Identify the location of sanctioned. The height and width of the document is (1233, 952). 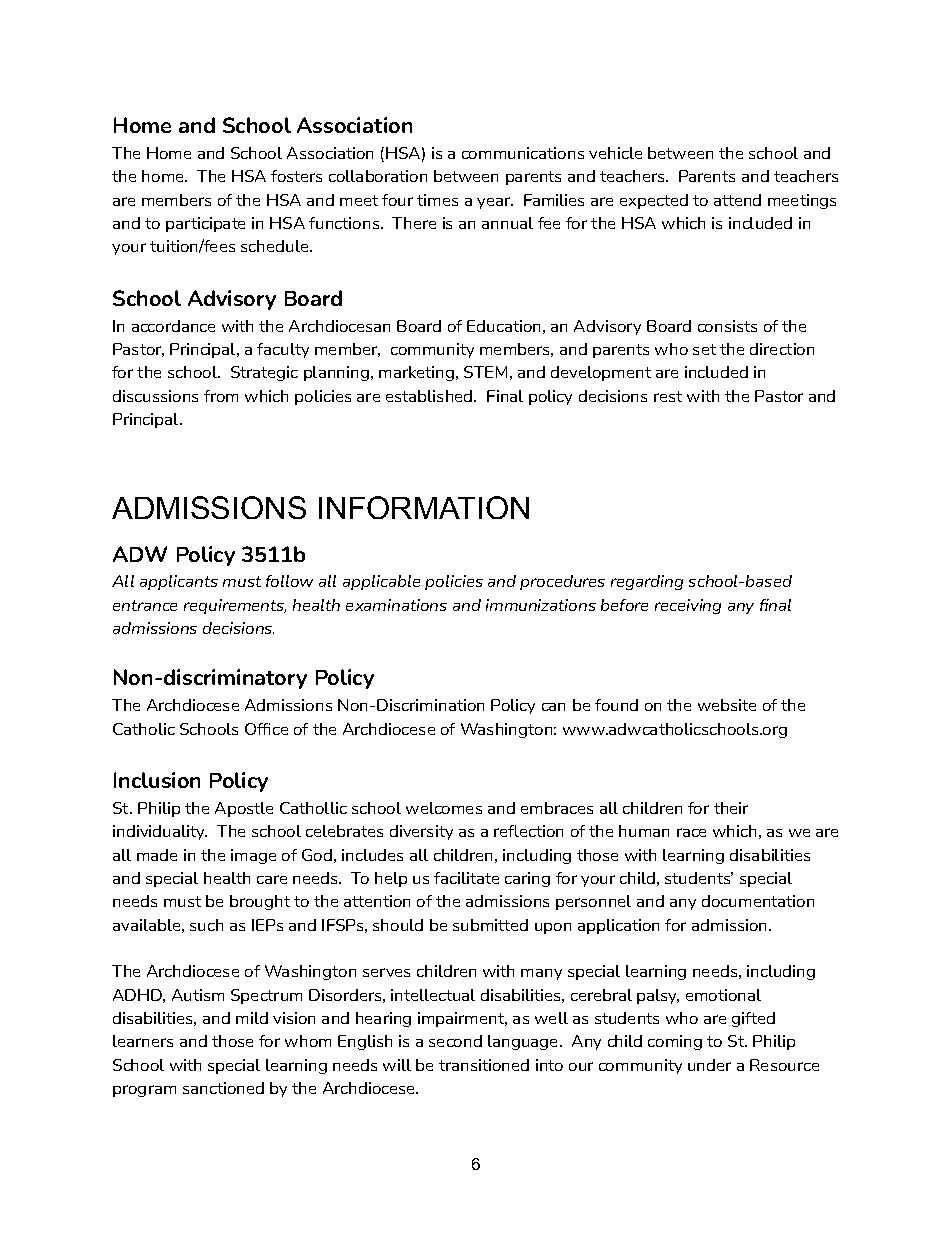
(223, 1088).
